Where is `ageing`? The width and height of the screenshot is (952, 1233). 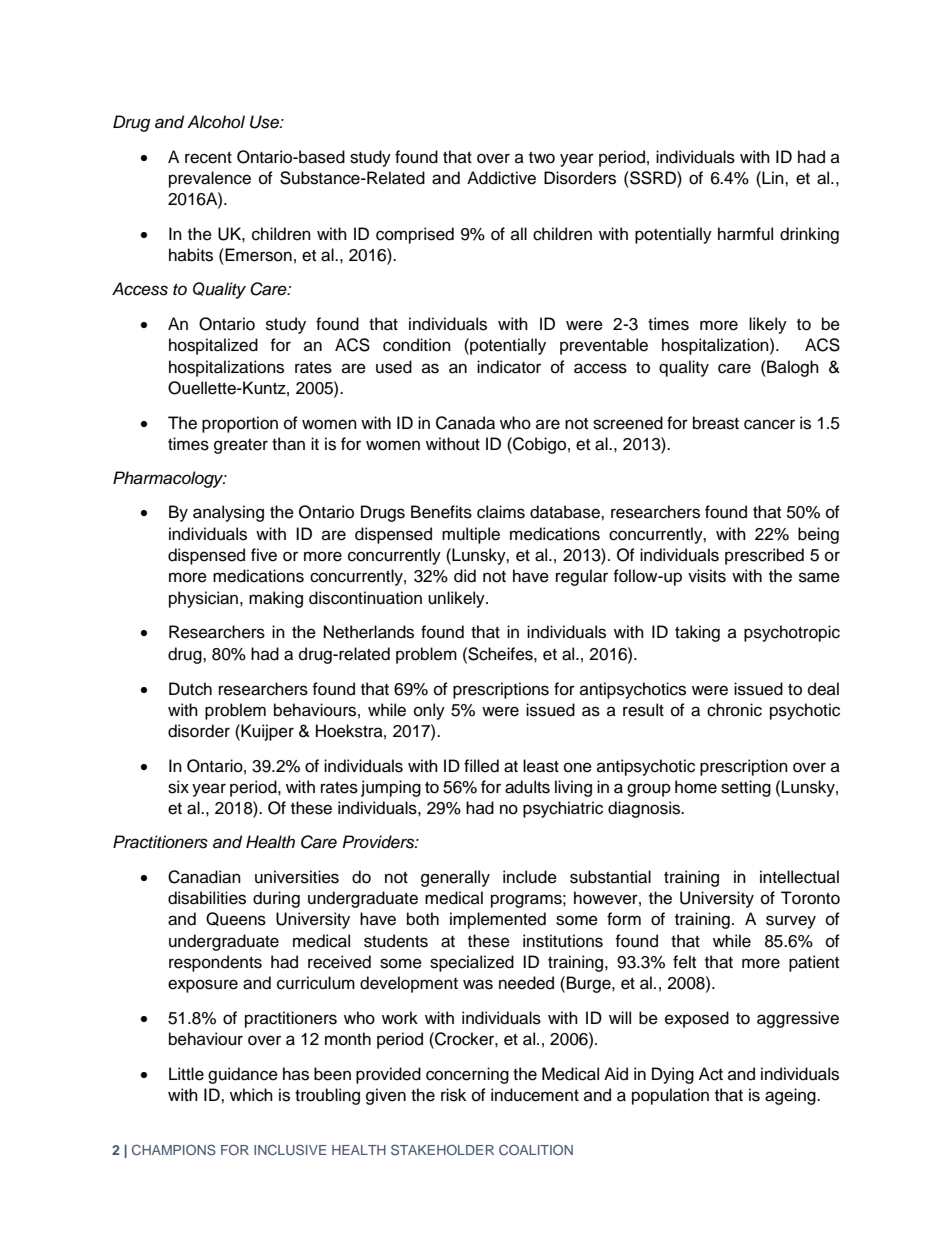 ageing is located at coordinates (791, 1096).
